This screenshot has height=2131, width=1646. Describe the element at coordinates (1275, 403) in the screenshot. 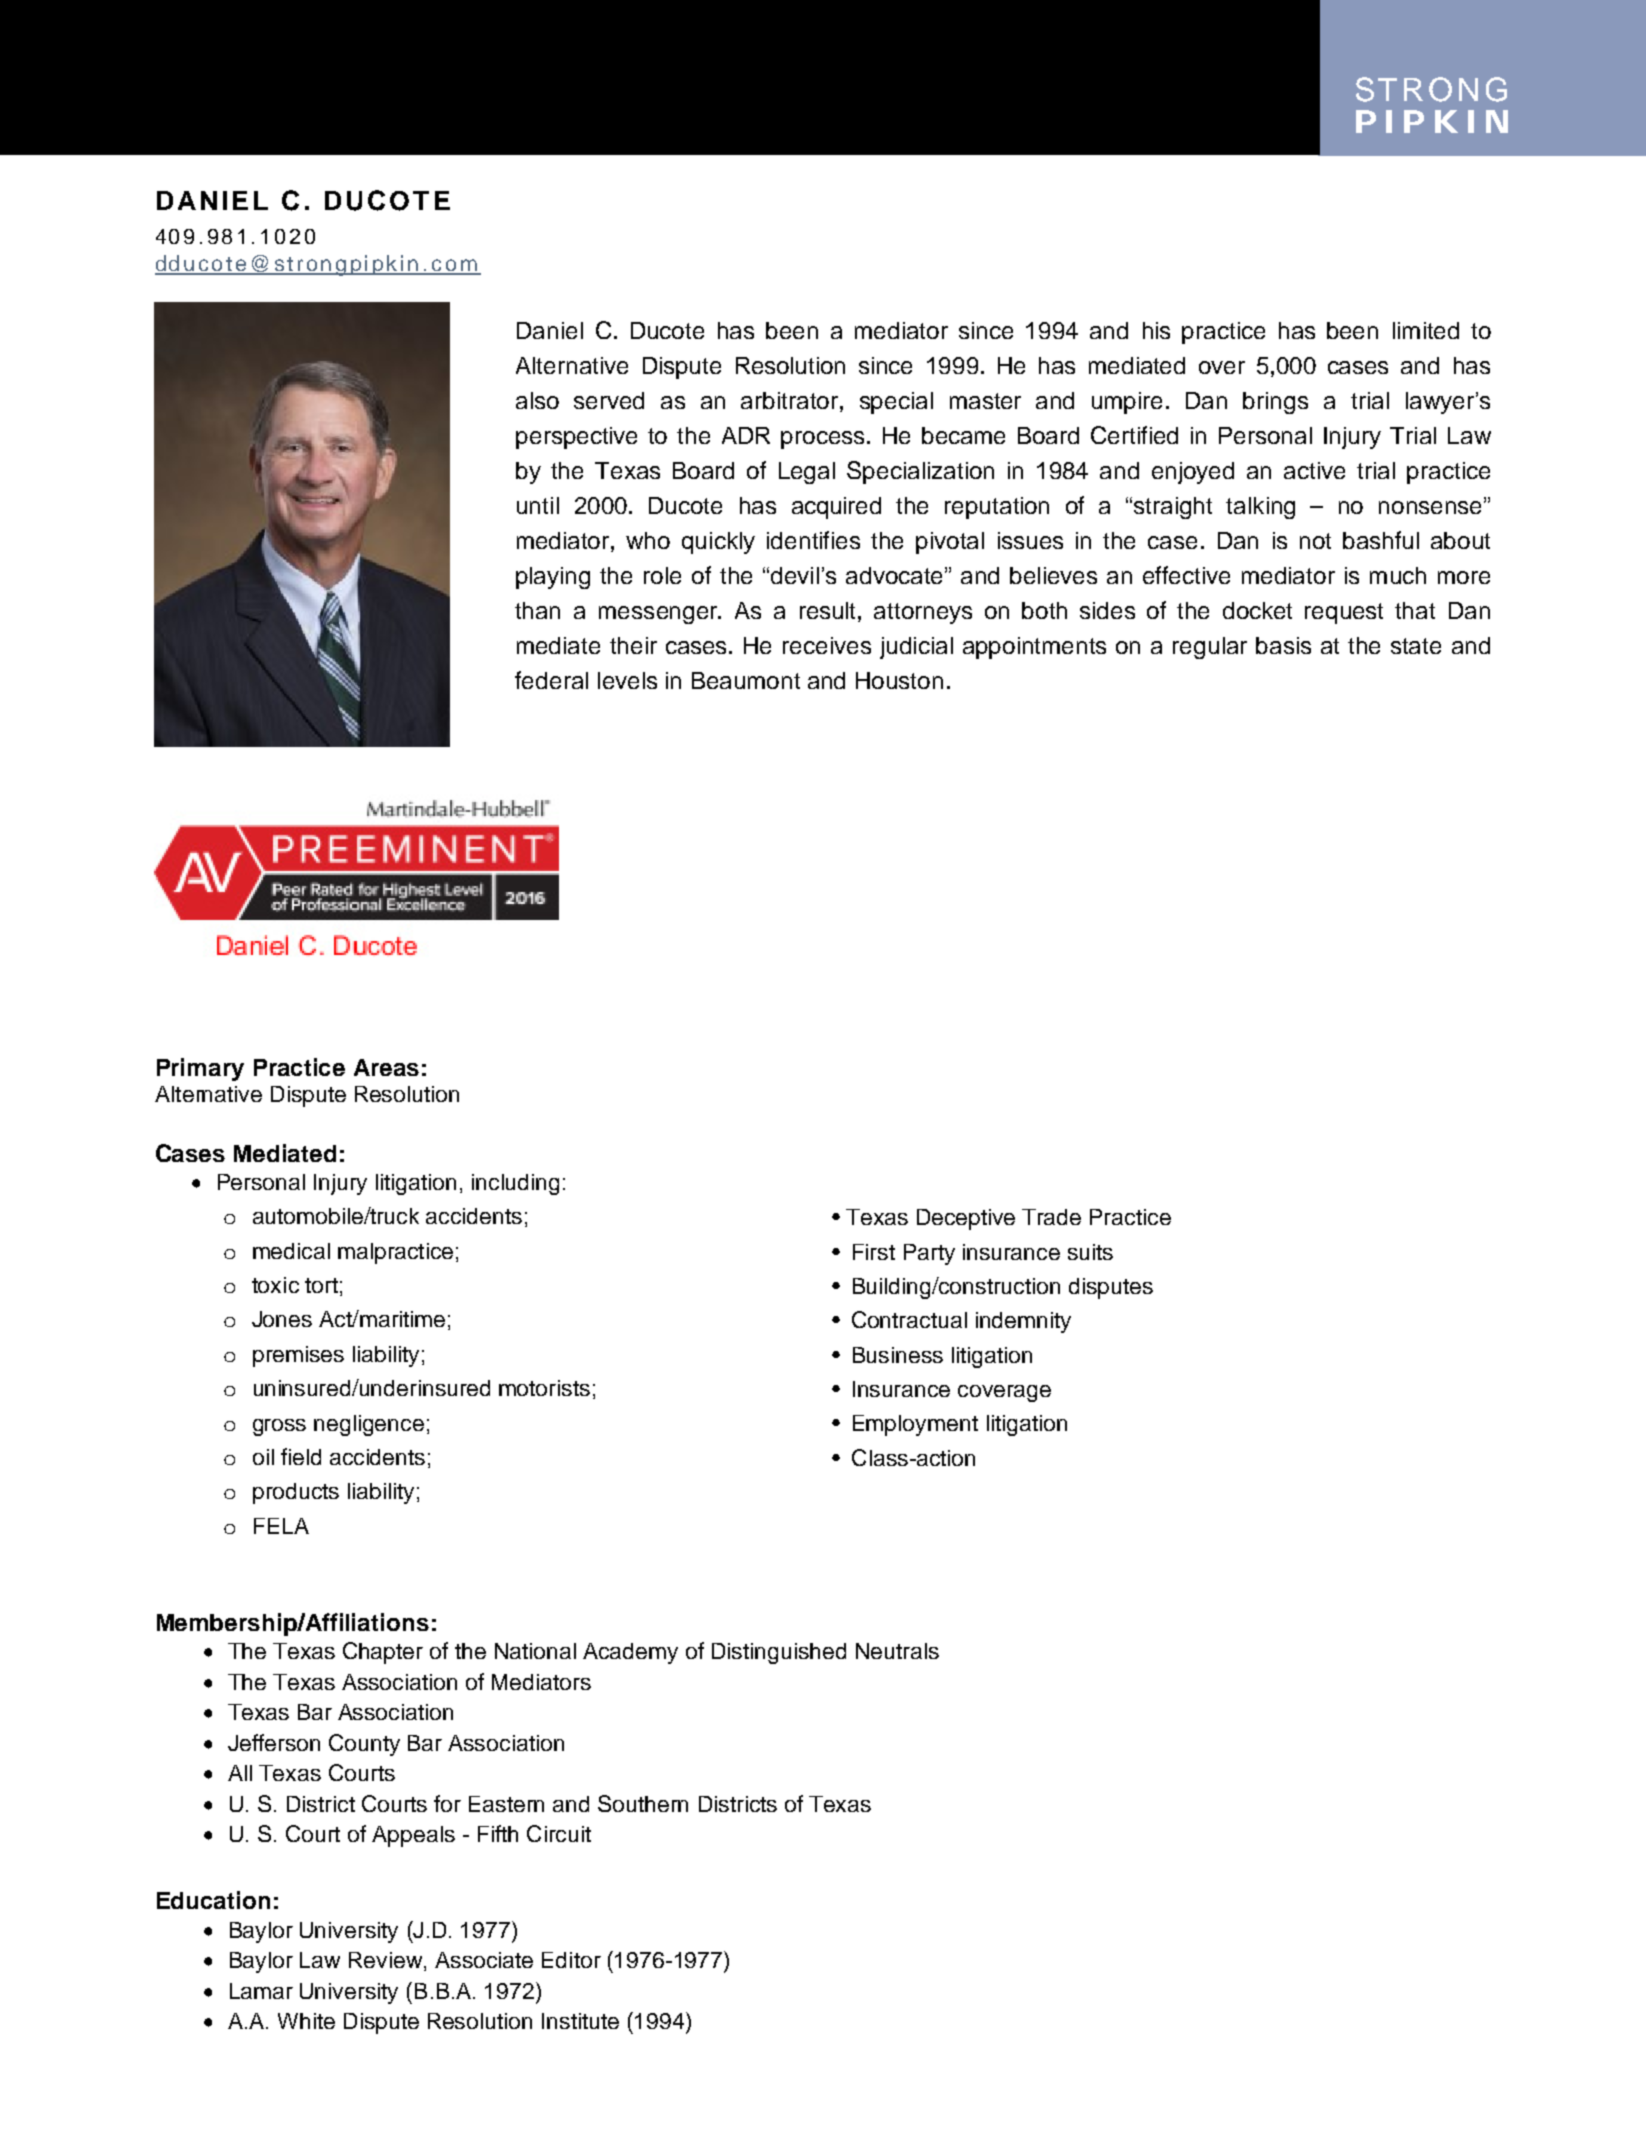

I see `brings` at that location.
